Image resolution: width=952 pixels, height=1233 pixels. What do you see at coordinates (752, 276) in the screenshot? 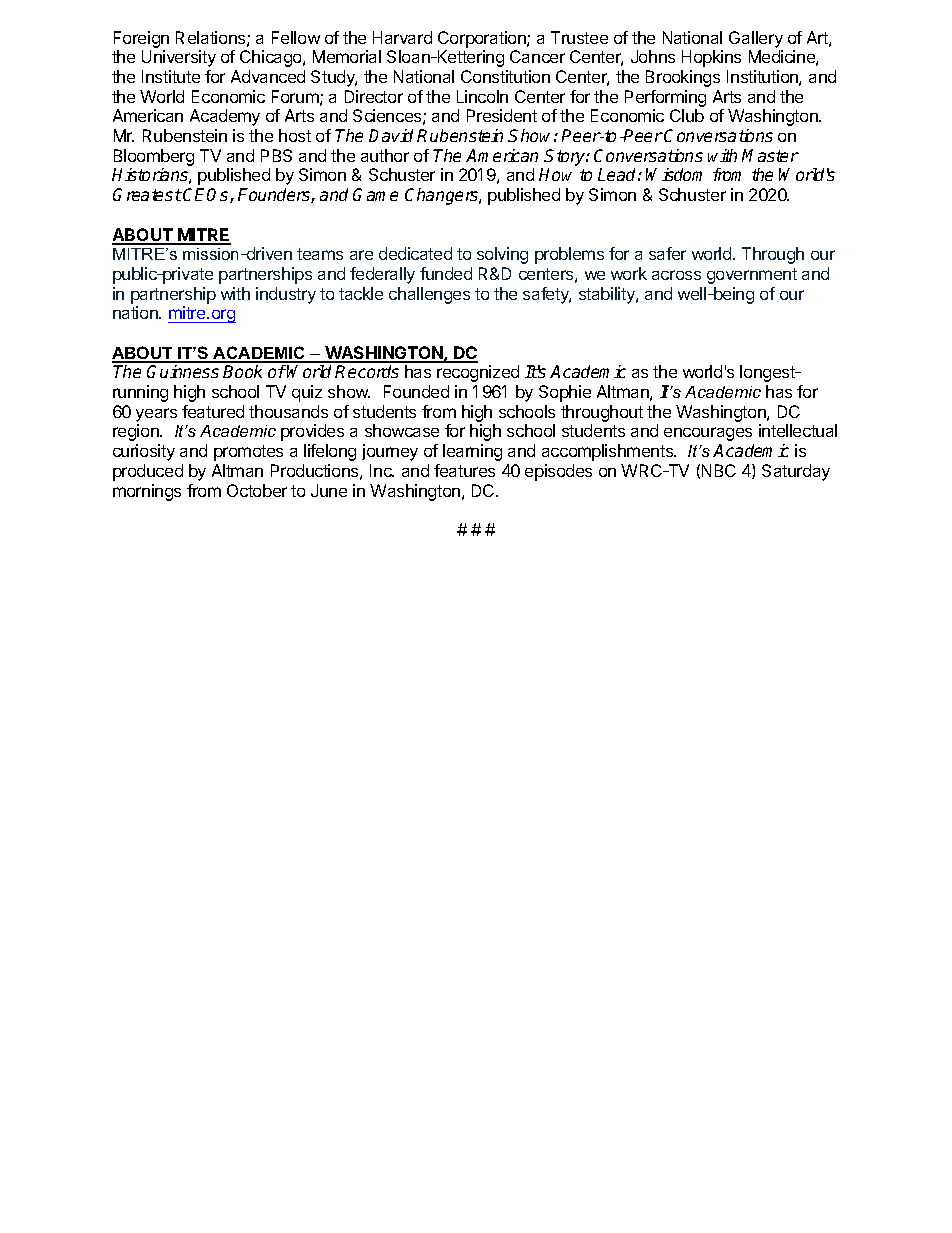
I see `government` at bounding box center [752, 276].
